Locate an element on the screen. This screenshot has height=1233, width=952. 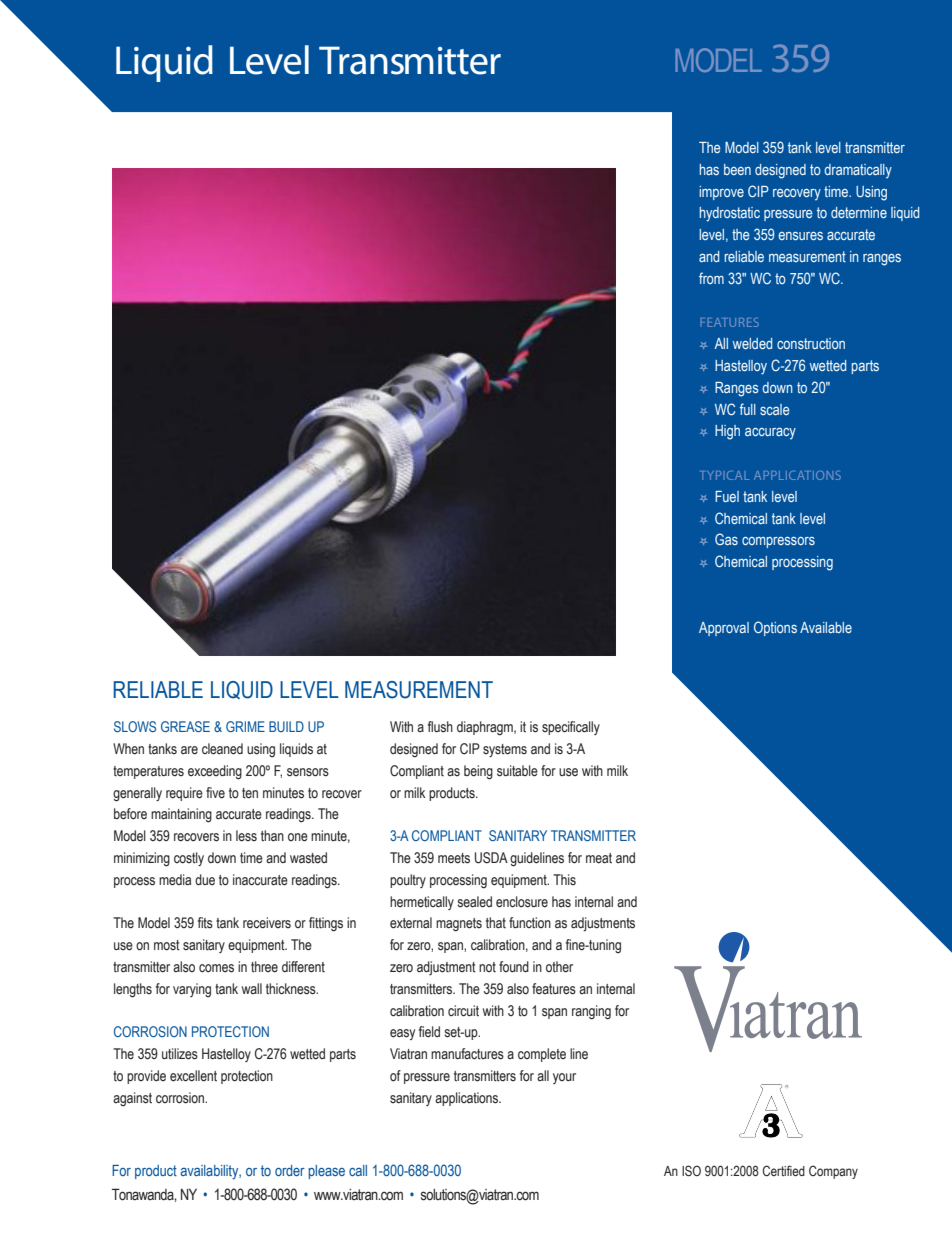
Options is located at coordinates (775, 628).
